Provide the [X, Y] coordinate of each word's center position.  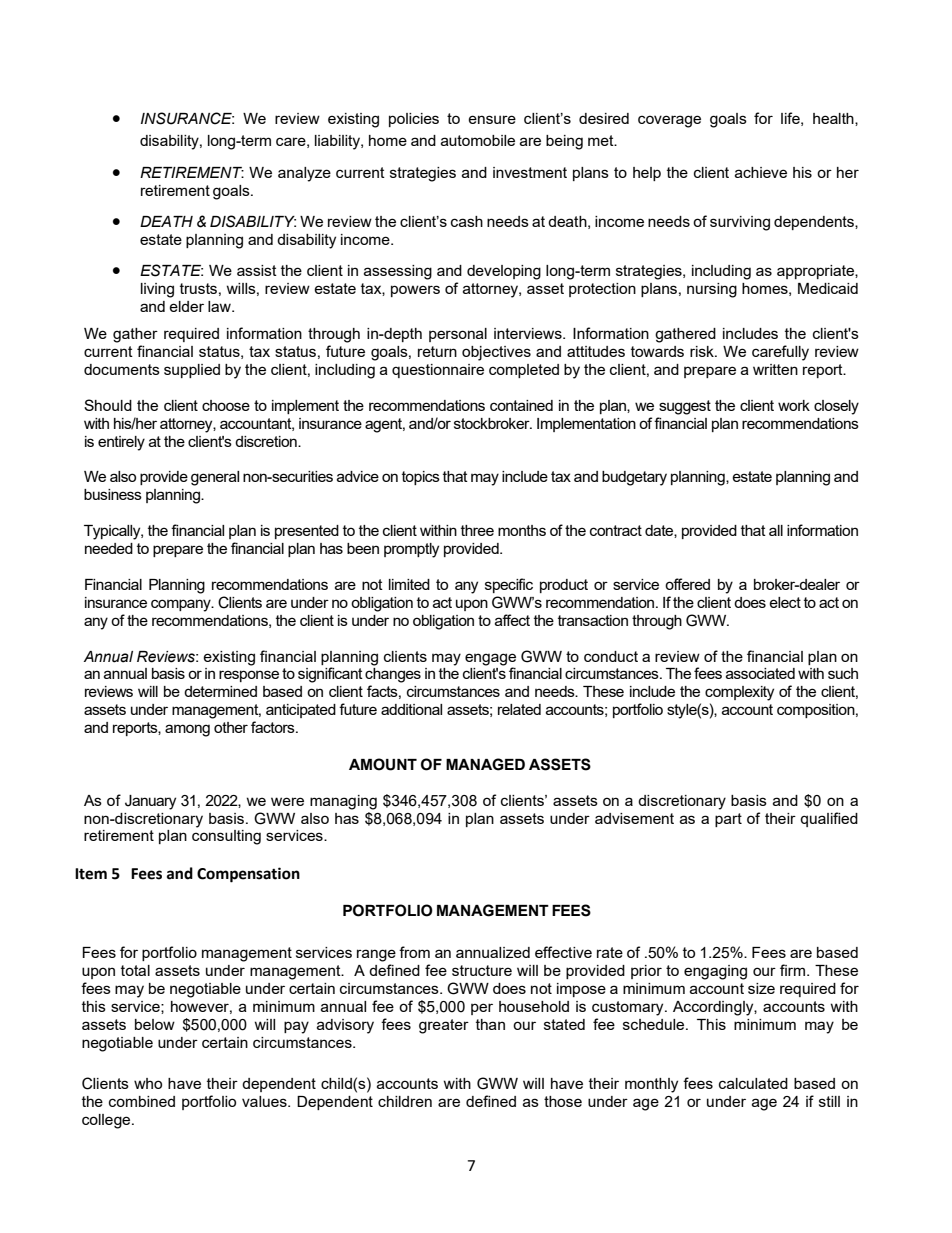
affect [512, 620]
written [775, 369]
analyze [304, 174]
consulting [226, 837]
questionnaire [438, 371]
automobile [478, 140]
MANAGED [485, 764]
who [148, 1083]
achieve [761, 172]
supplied [192, 371]
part [728, 820]
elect [785, 602]
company [182, 605]
